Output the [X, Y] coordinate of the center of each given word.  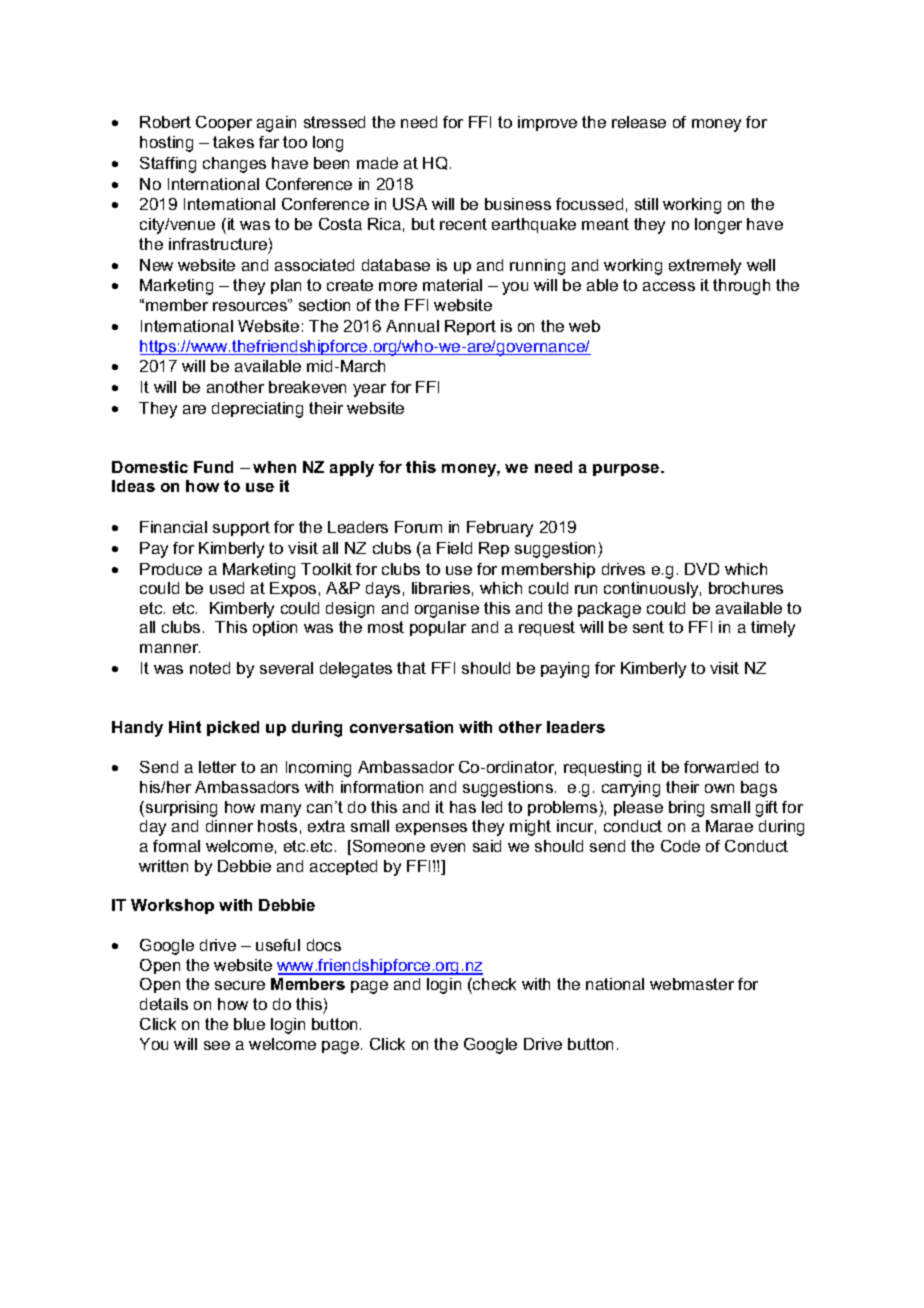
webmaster [692, 984]
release [639, 122]
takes [233, 142]
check [493, 986]
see [217, 1045]
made [377, 163]
